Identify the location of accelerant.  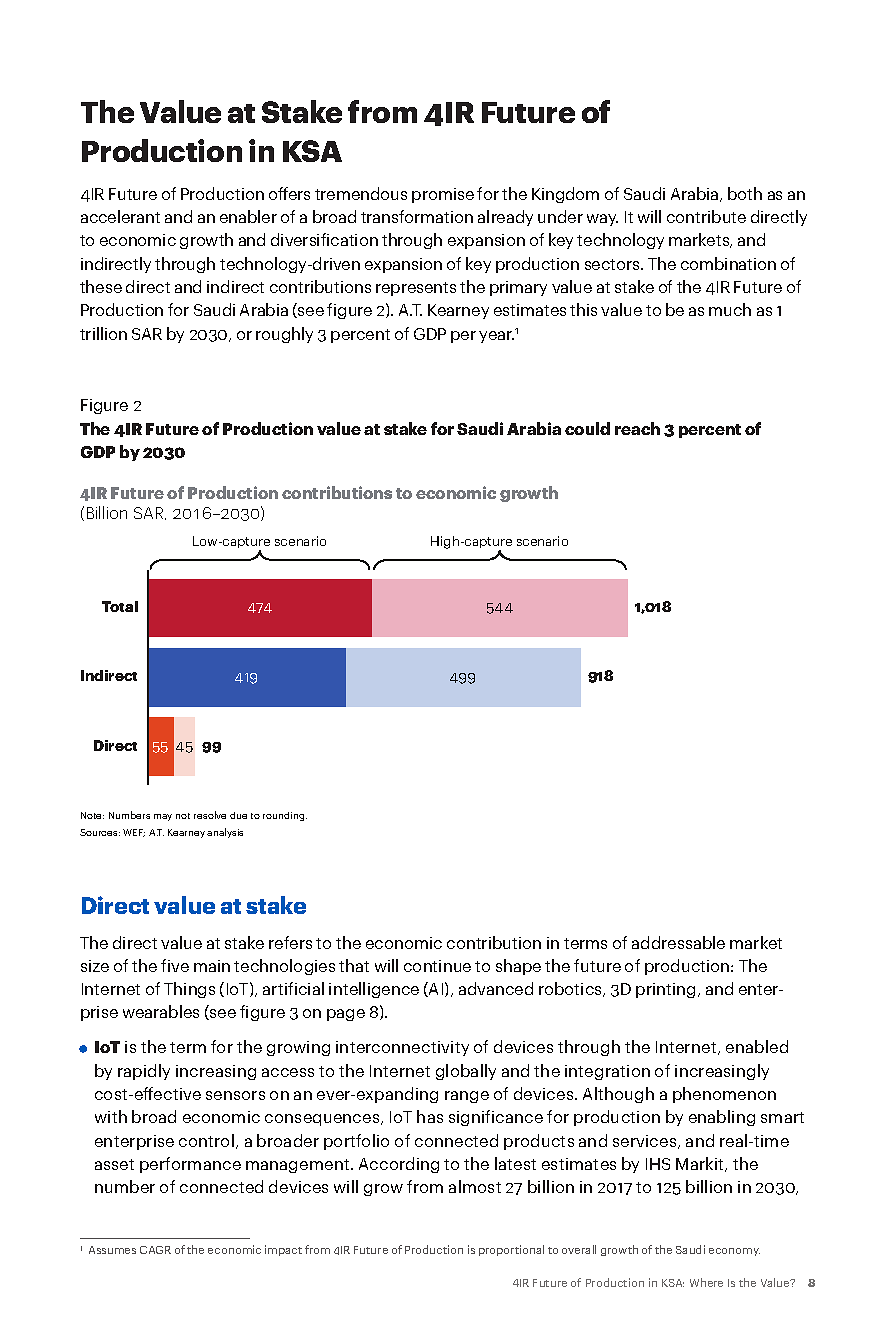
(120, 216).
